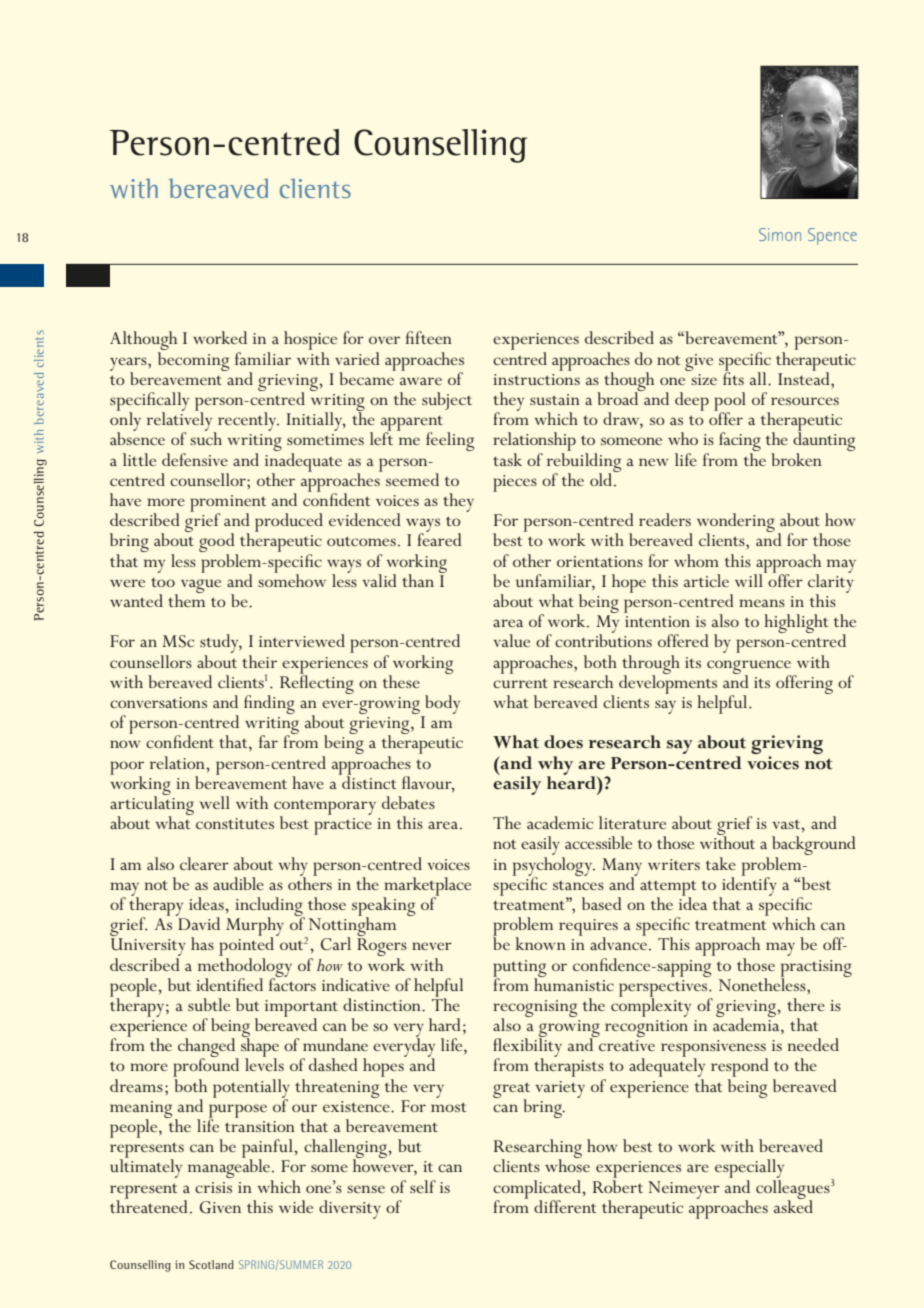  I want to click on congruence, so click(749, 668).
